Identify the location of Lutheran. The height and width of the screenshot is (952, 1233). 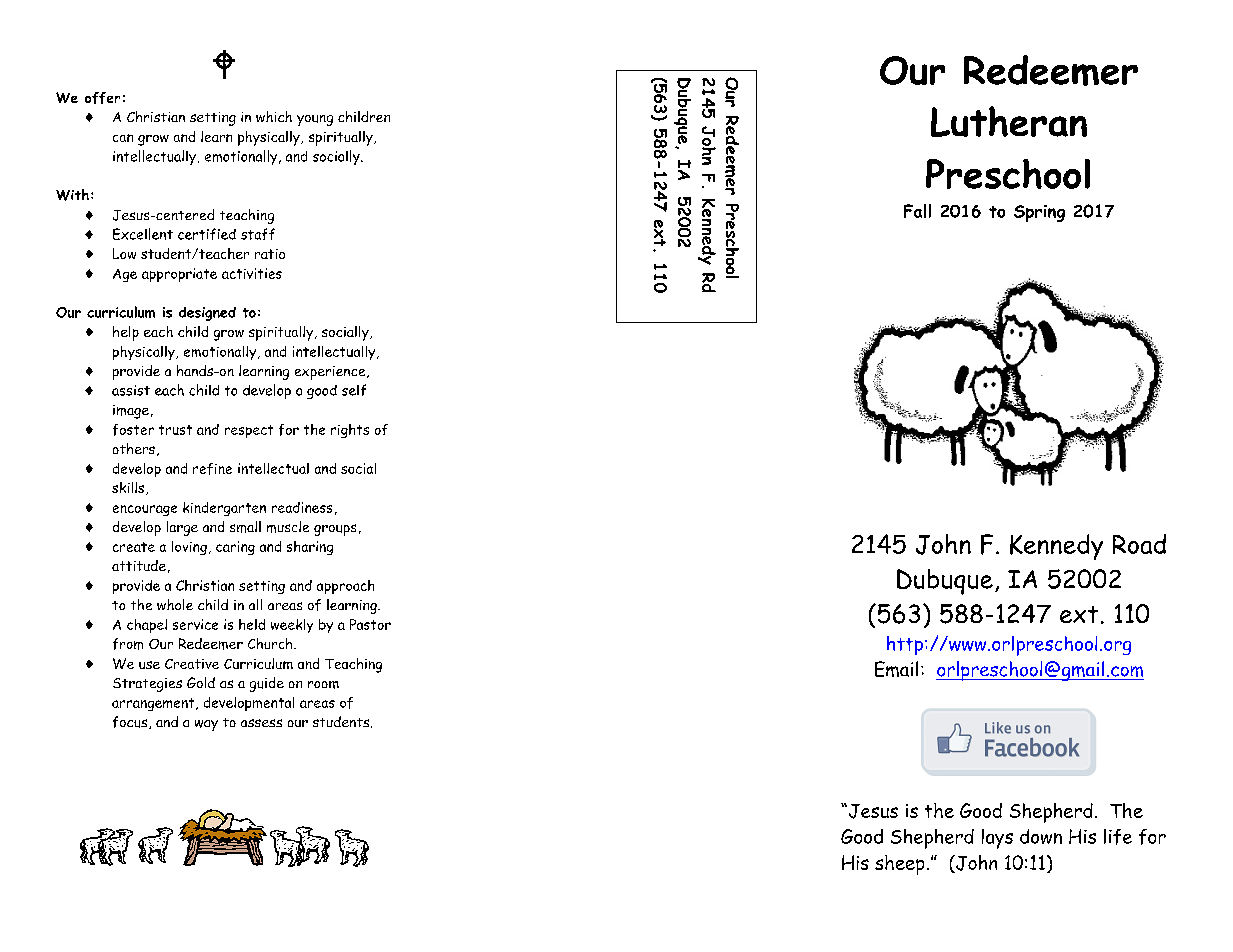
(1009, 121).
